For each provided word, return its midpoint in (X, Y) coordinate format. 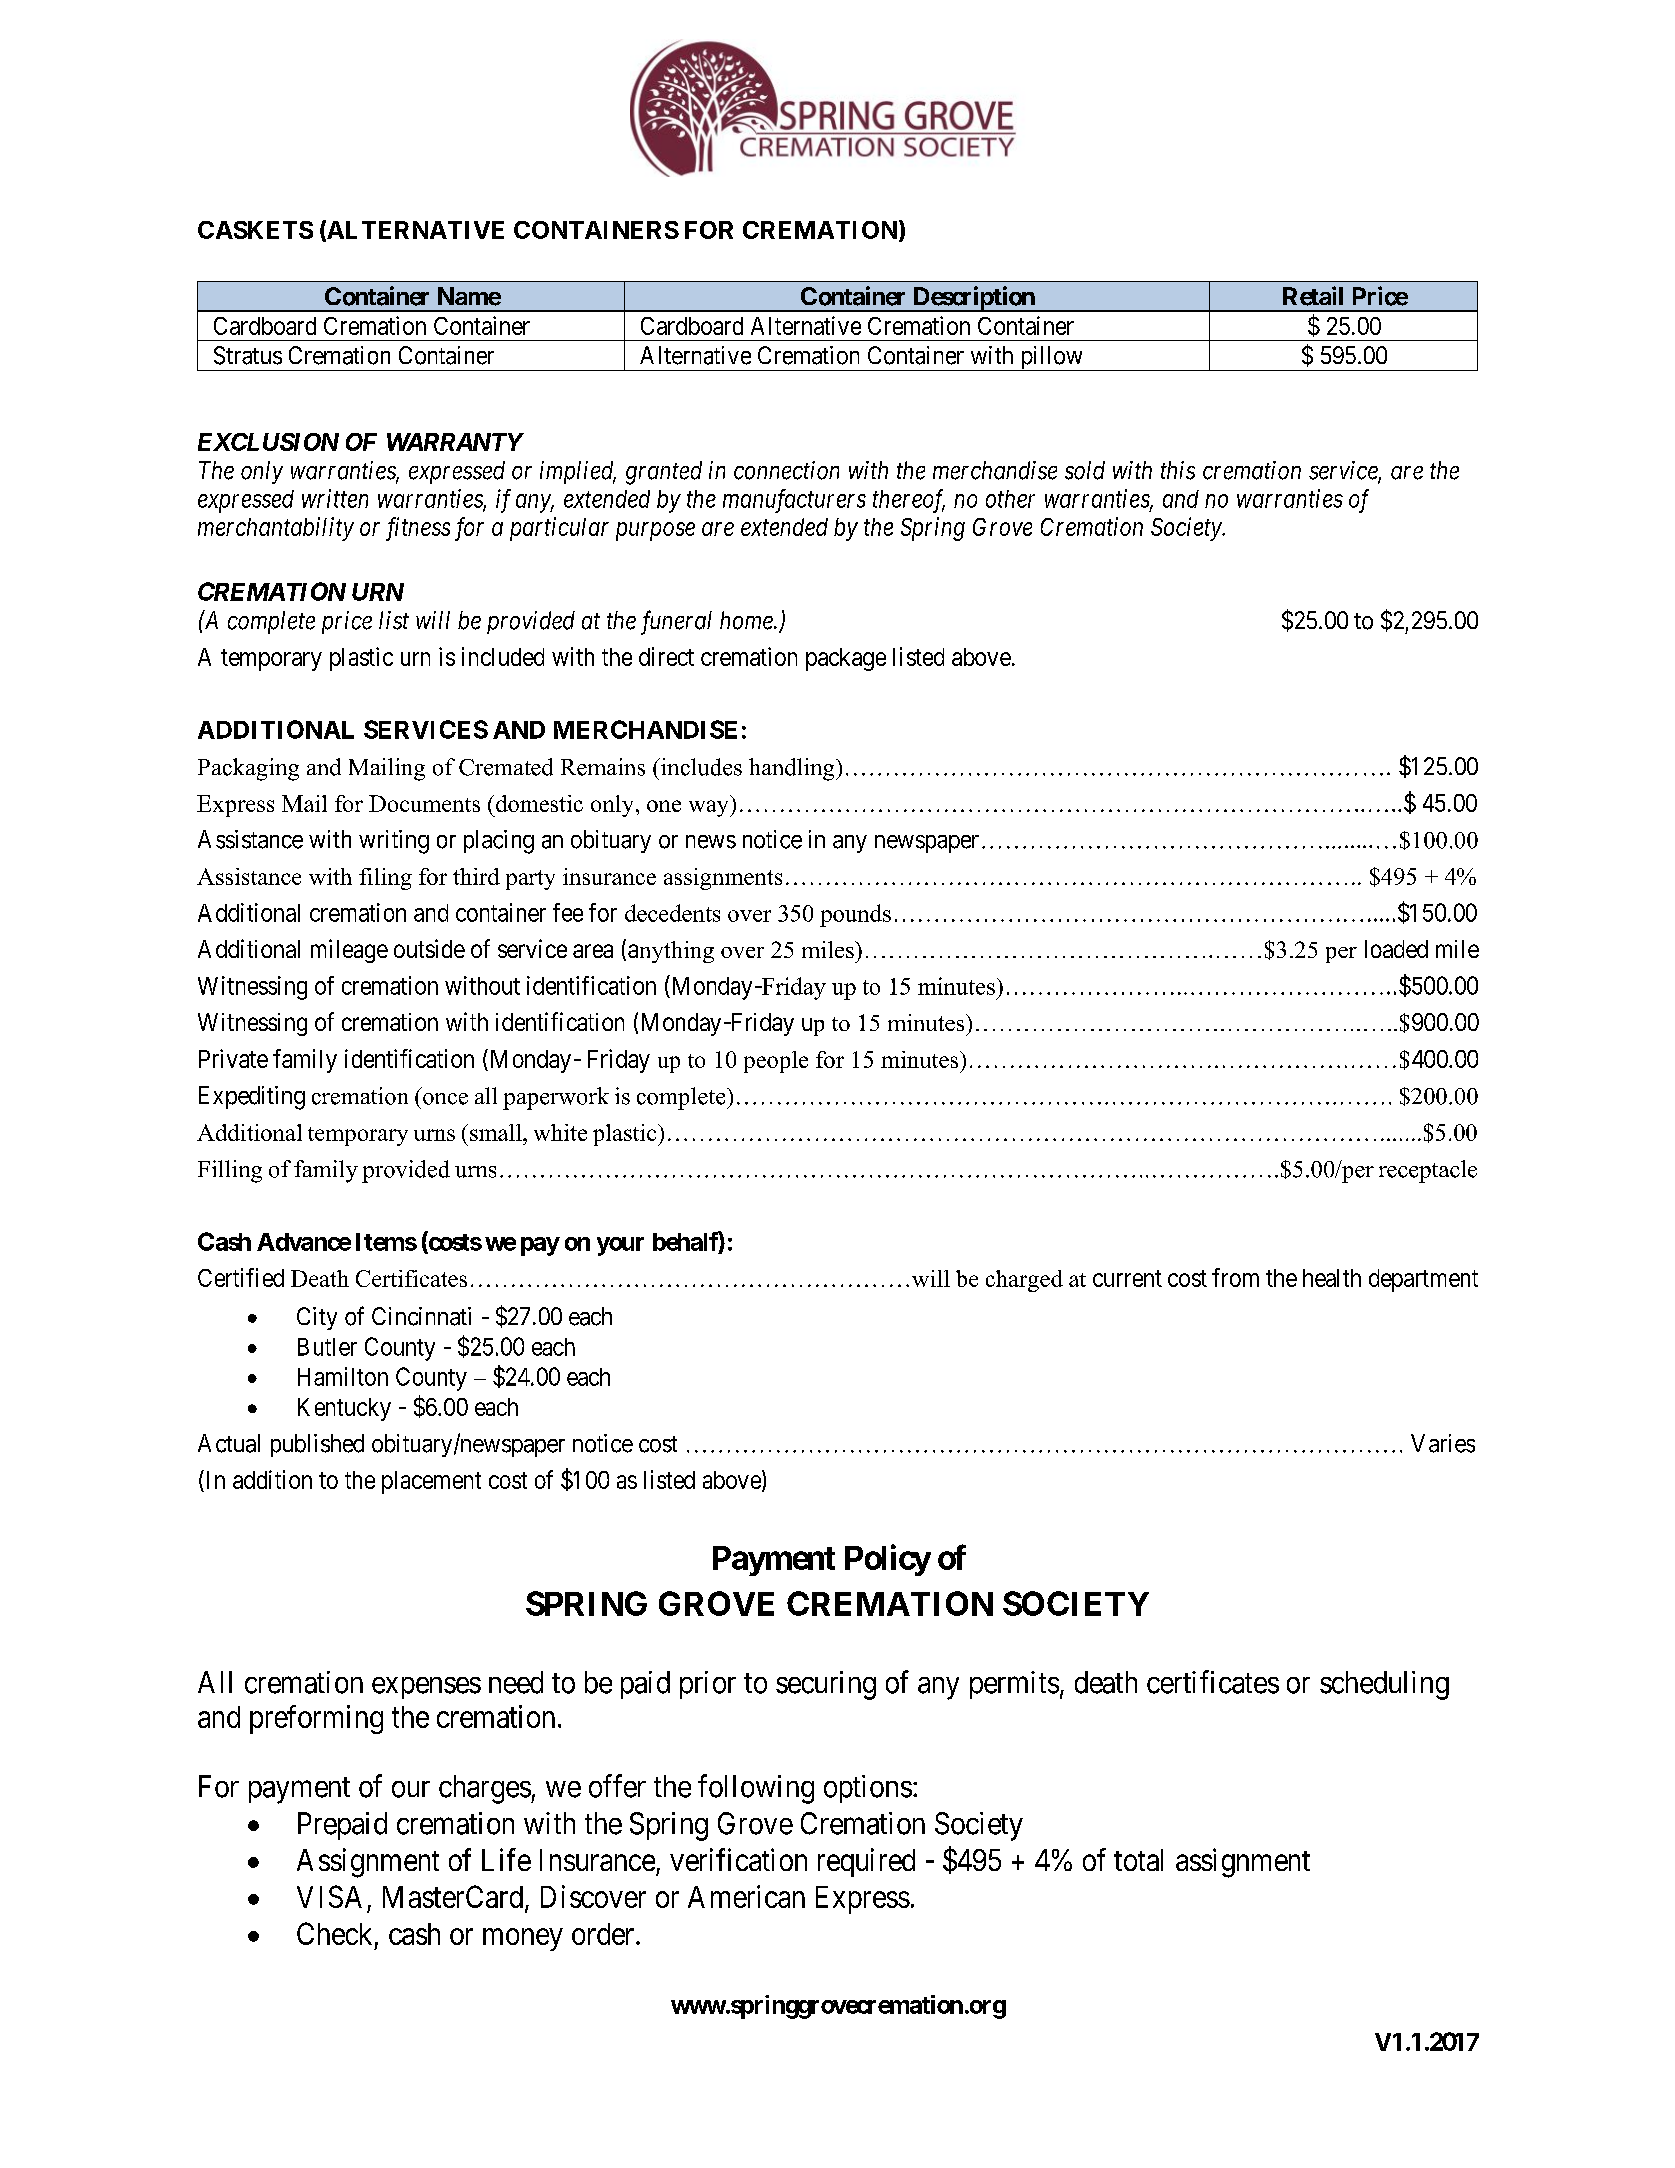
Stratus (248, 355)
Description (973, 299)
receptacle (1428, 1171)
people (776, 1062)
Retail (1313, 296)
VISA (329, 1896)
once (445, 1099)
